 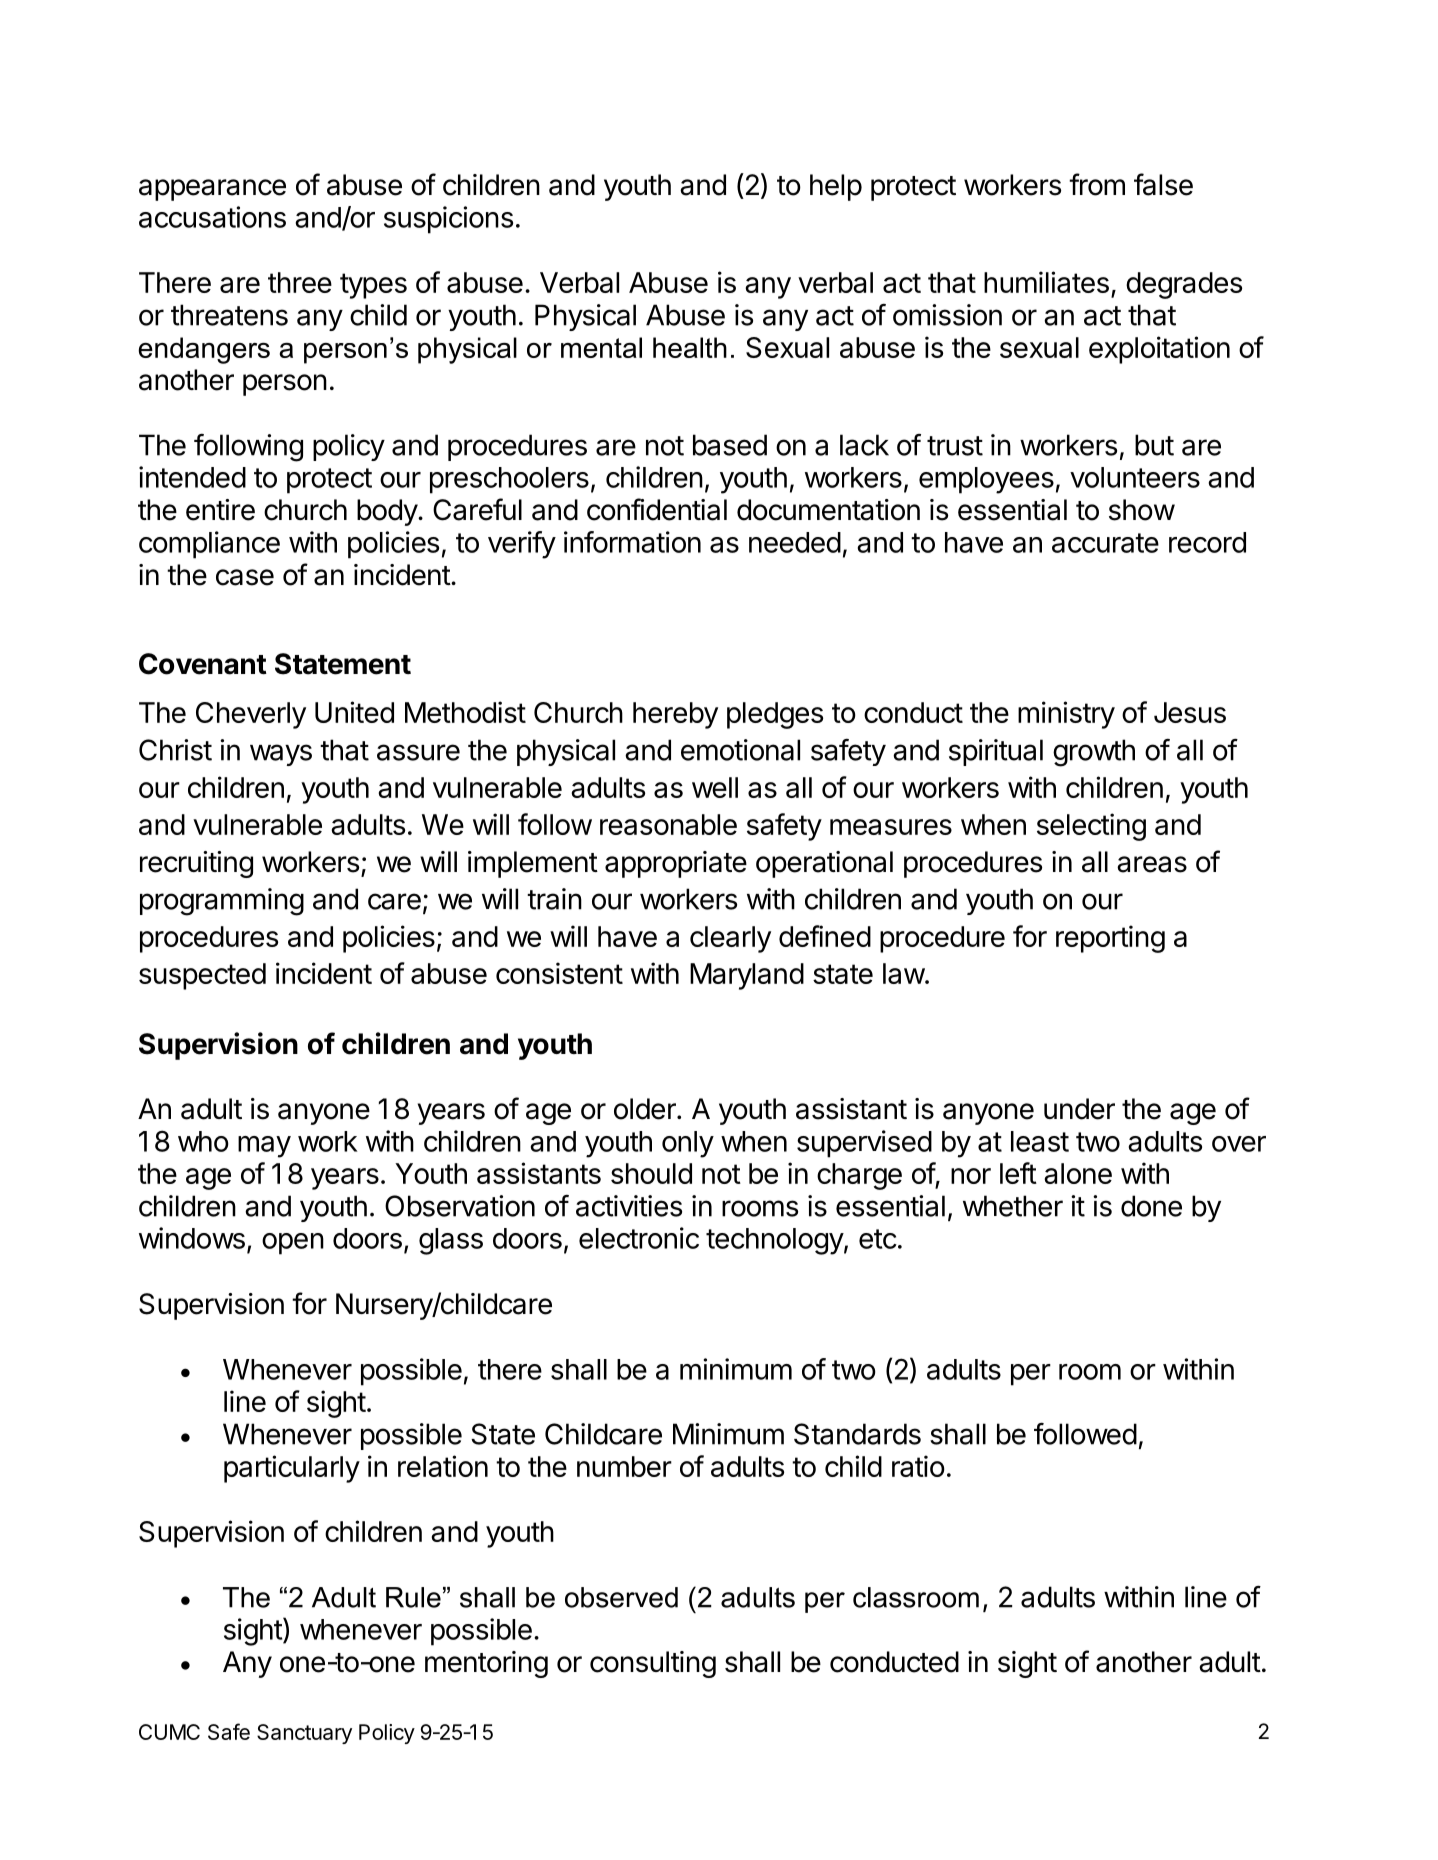 I want to click on electronic, so click(x=639, y=1238).
